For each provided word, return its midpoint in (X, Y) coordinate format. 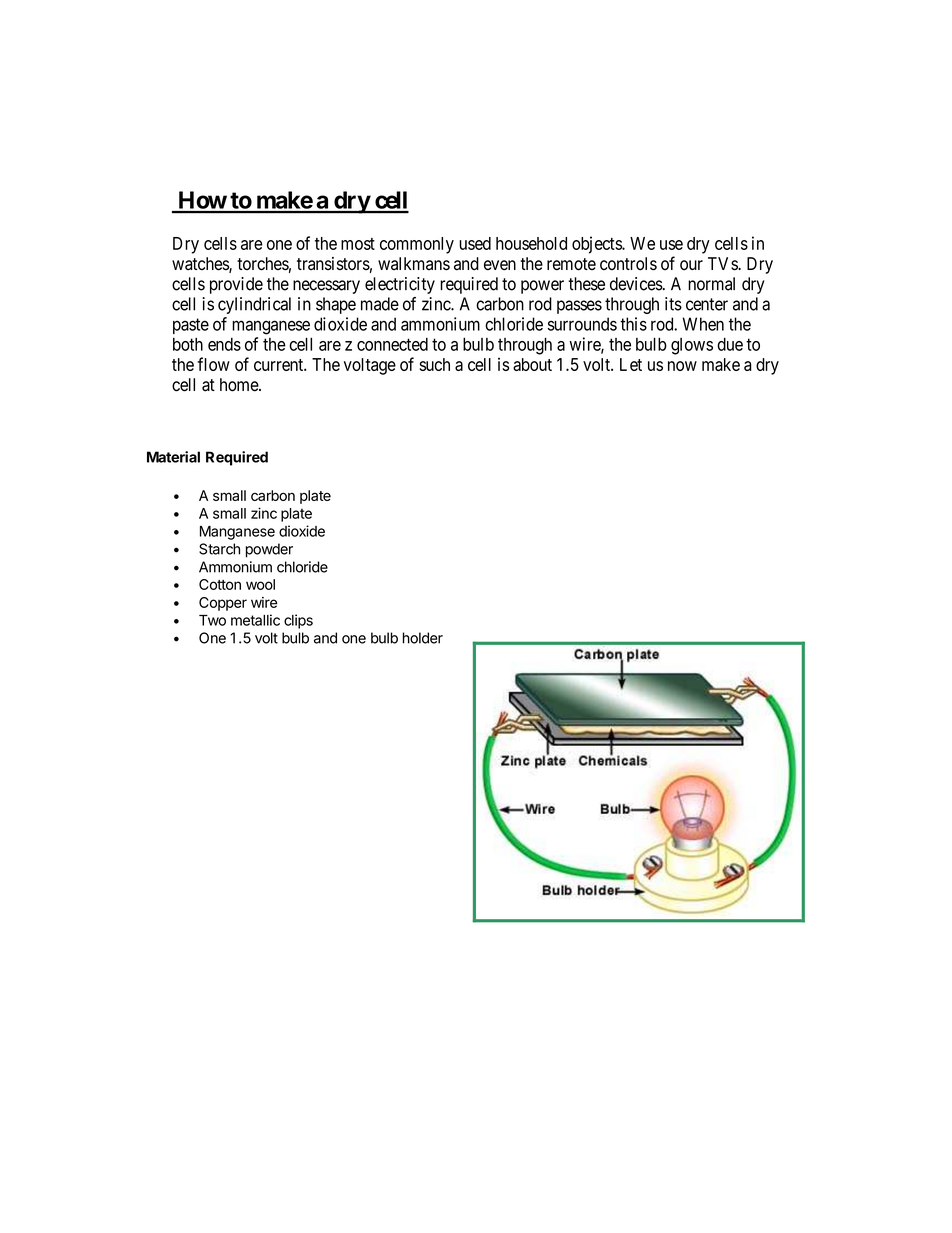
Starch (219, 549)
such (434, 364)
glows (692, 346)
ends (224, 344)
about (532, 364)
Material (173, 457)
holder (423, 638)
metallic (255, 620)
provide (236, 285)
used (475, 243)
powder (269, 550)
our (691, 265)
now (682, 366)
